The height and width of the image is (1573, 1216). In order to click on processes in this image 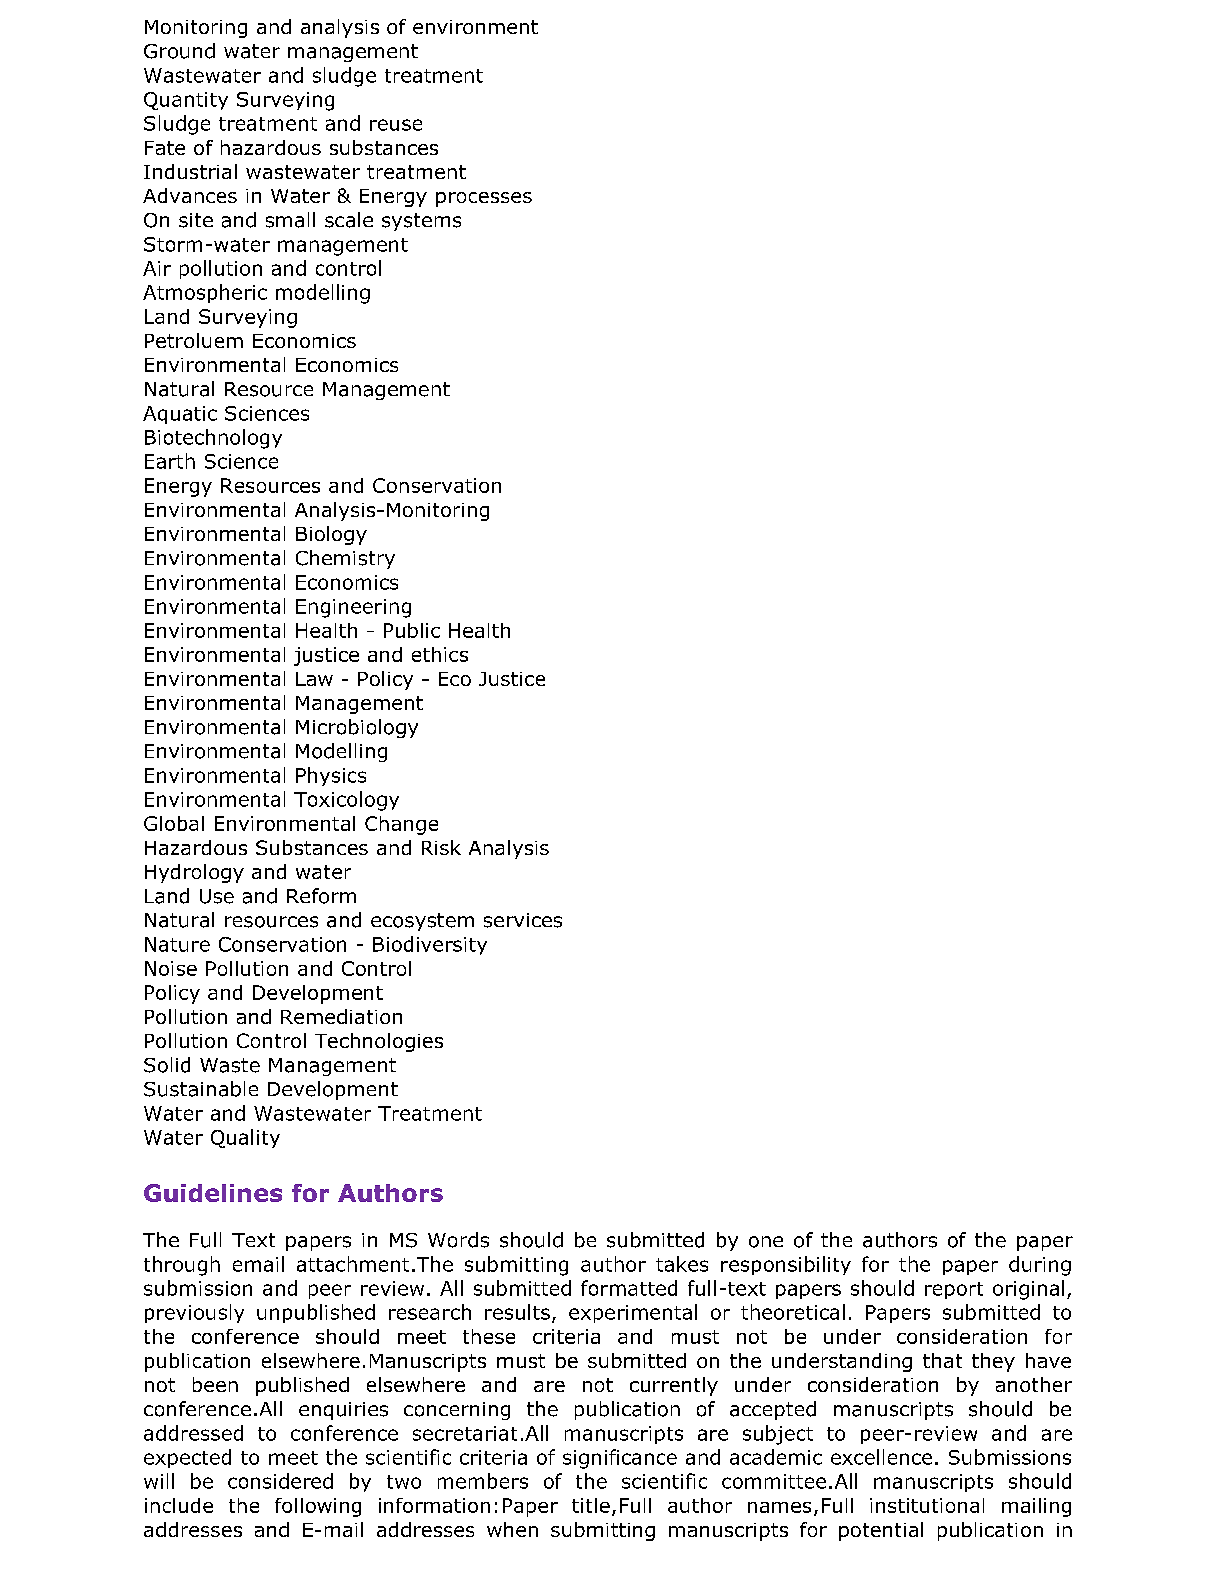, I will do `click(484, 199)`.
